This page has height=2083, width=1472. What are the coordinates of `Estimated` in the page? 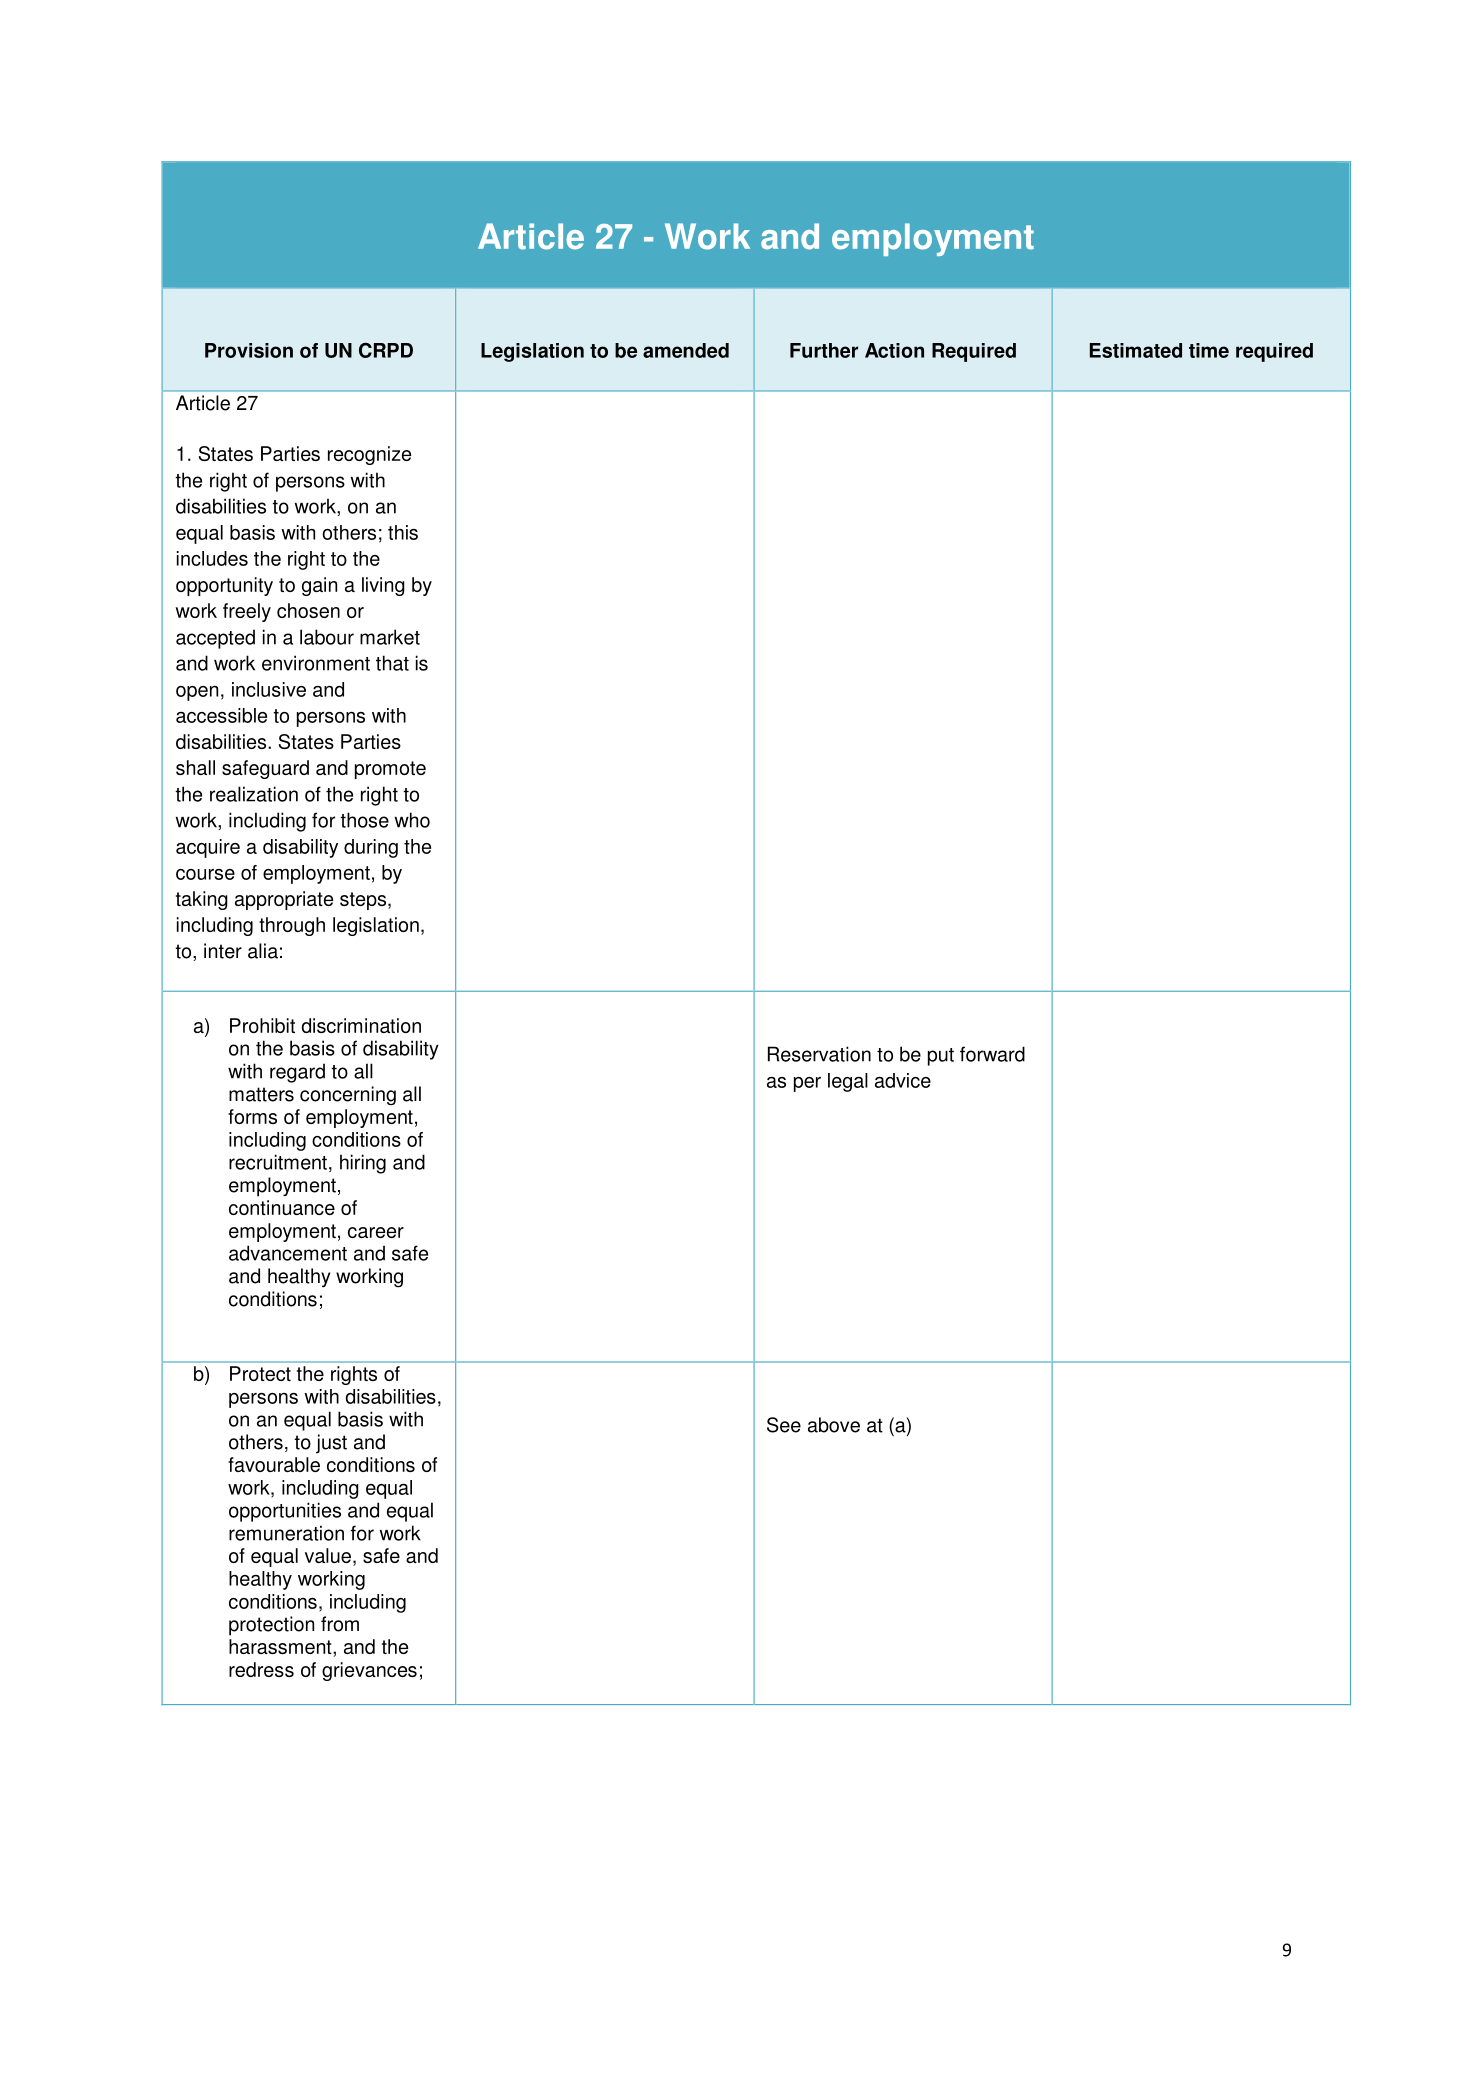 It's located at (1136, 350).
